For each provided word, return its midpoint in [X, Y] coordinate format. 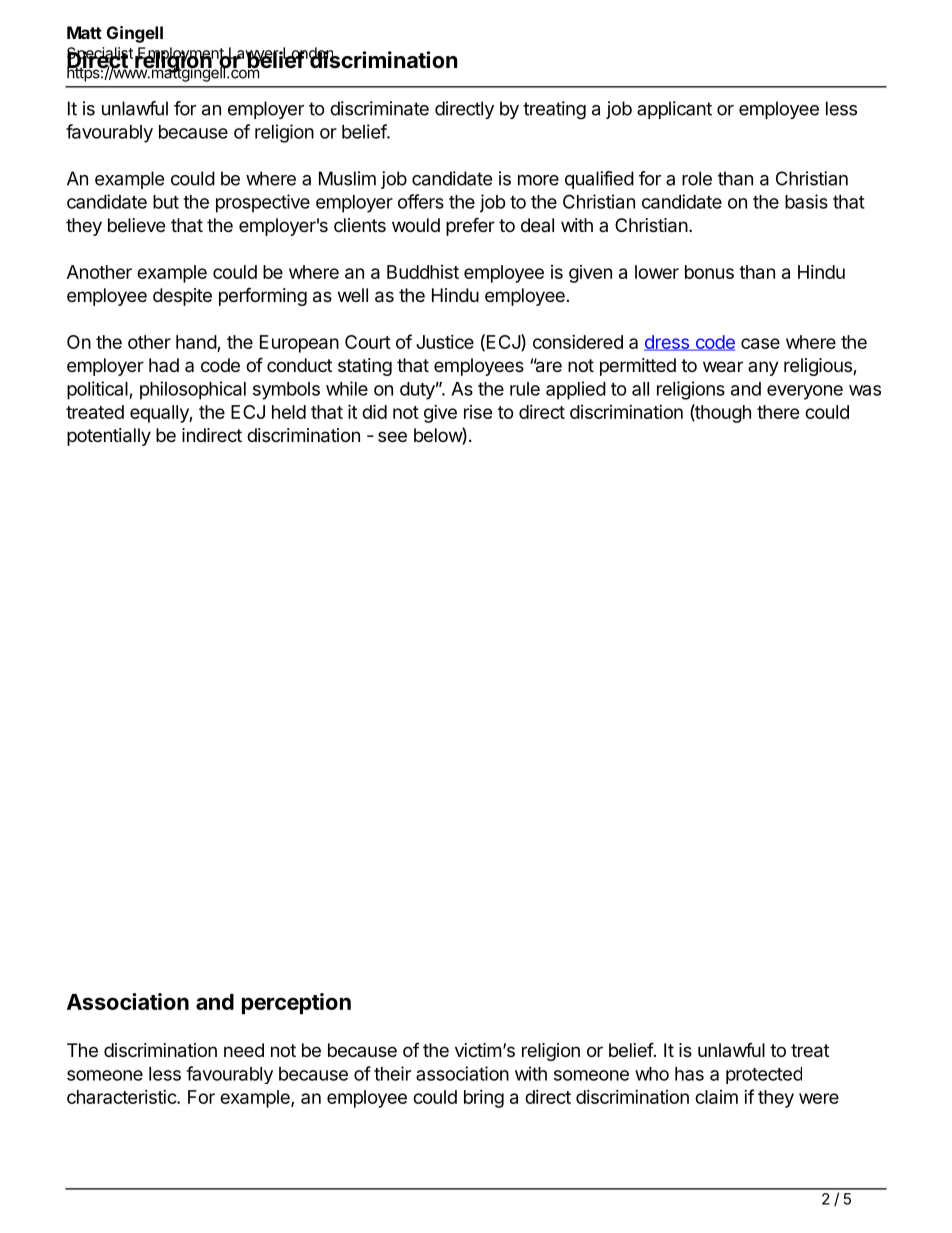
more [538, 180]
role [697, 178]
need [244, 1050]
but [166, 202]
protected [764, 1075]
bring [484, 1099]
